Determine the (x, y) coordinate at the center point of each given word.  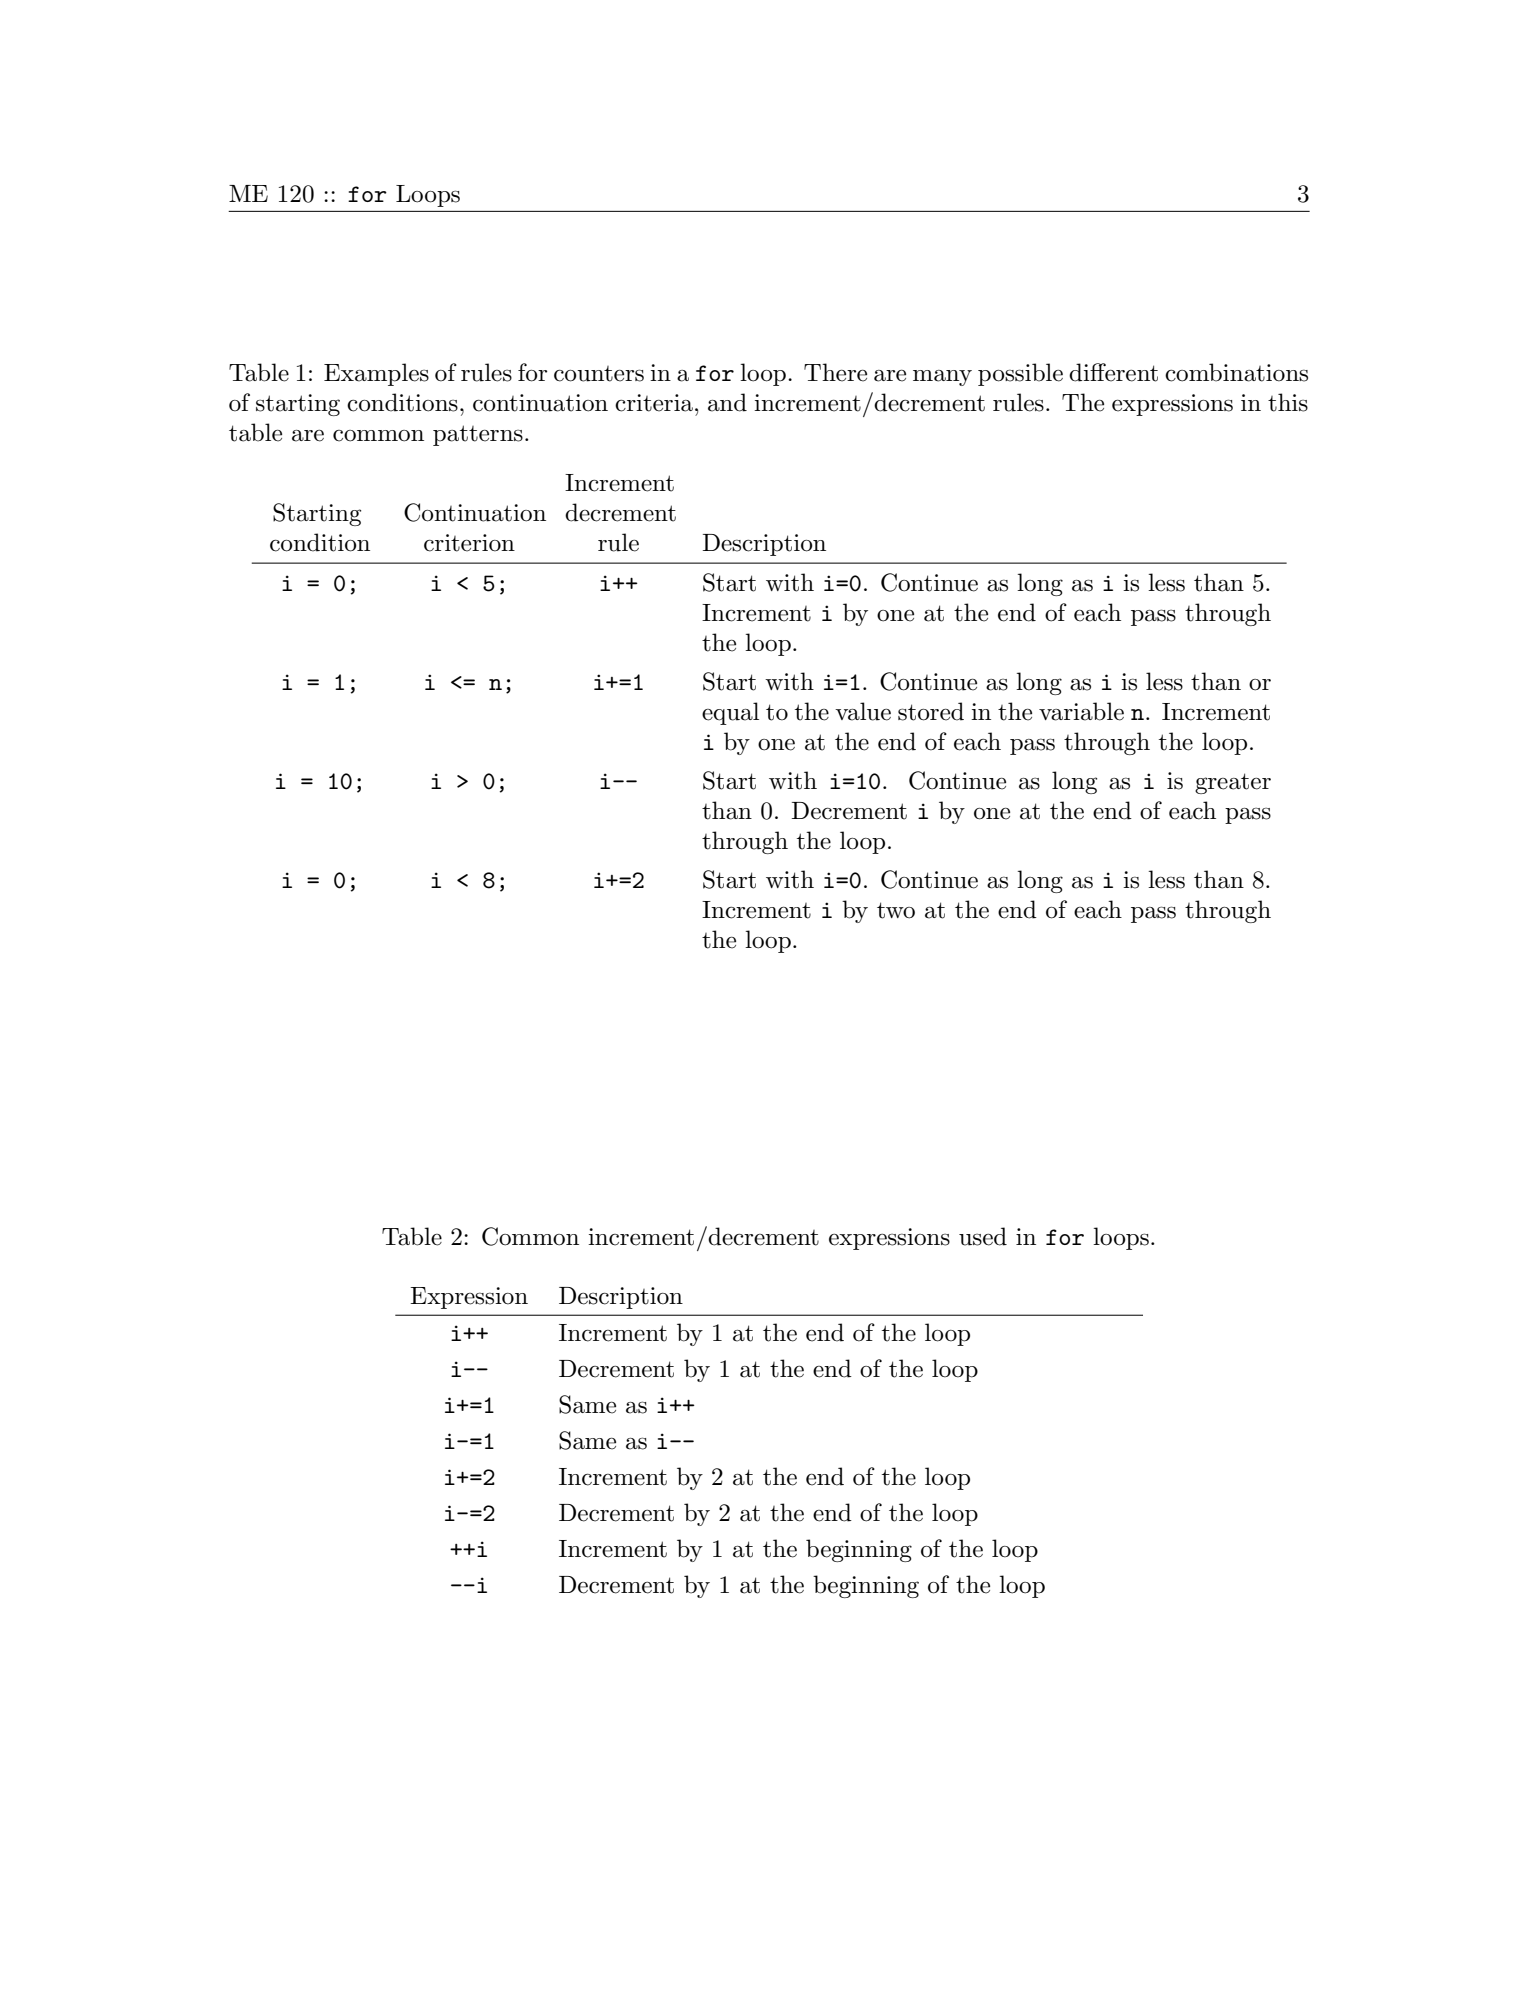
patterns (478, 435)
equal (730, 713)
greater (1233, 783)
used (983, 1236)
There (835, 372)
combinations (1236, 372)
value (863, 711)
